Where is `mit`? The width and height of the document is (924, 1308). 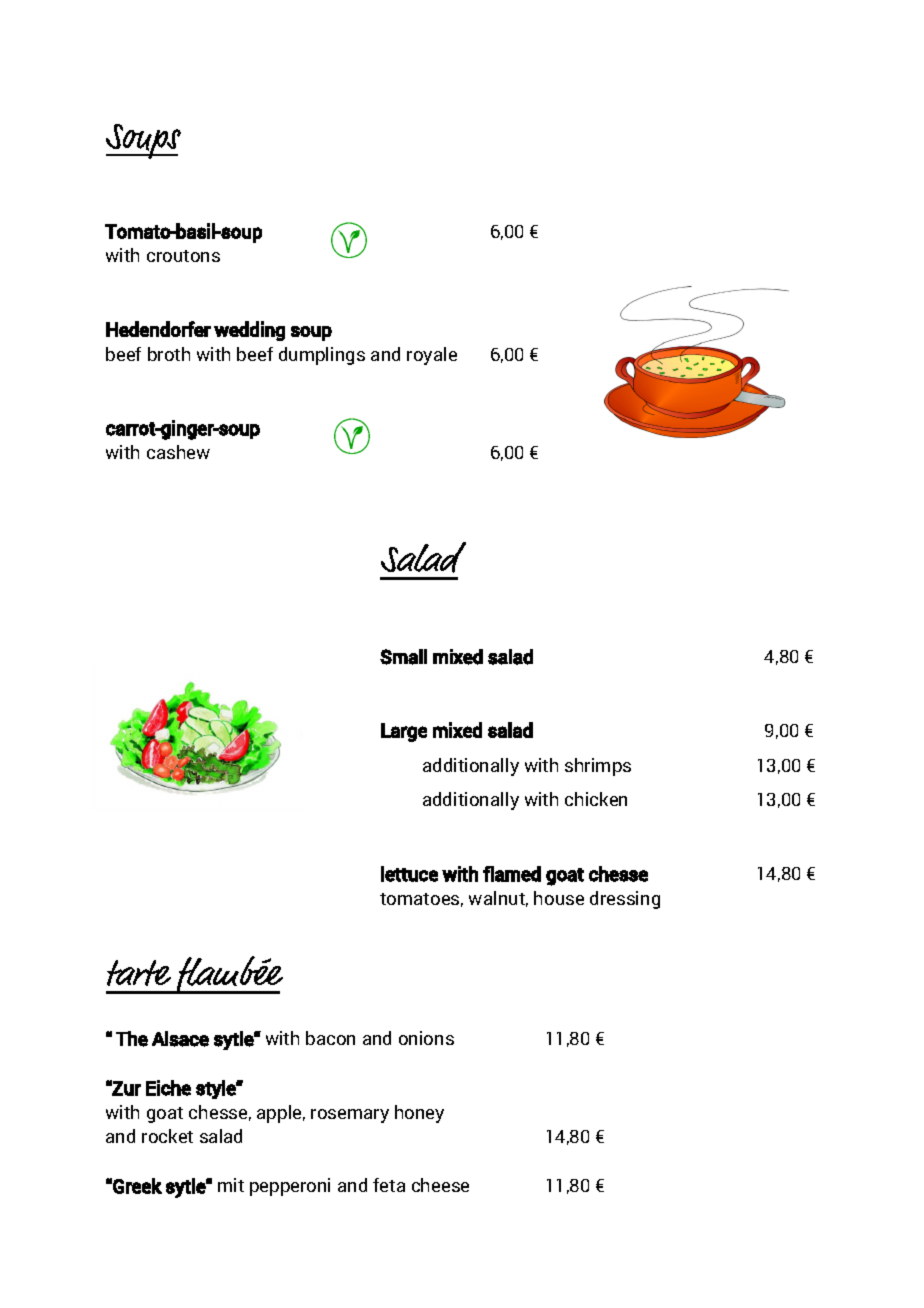 mit is located at coordinates (231, 1185).
